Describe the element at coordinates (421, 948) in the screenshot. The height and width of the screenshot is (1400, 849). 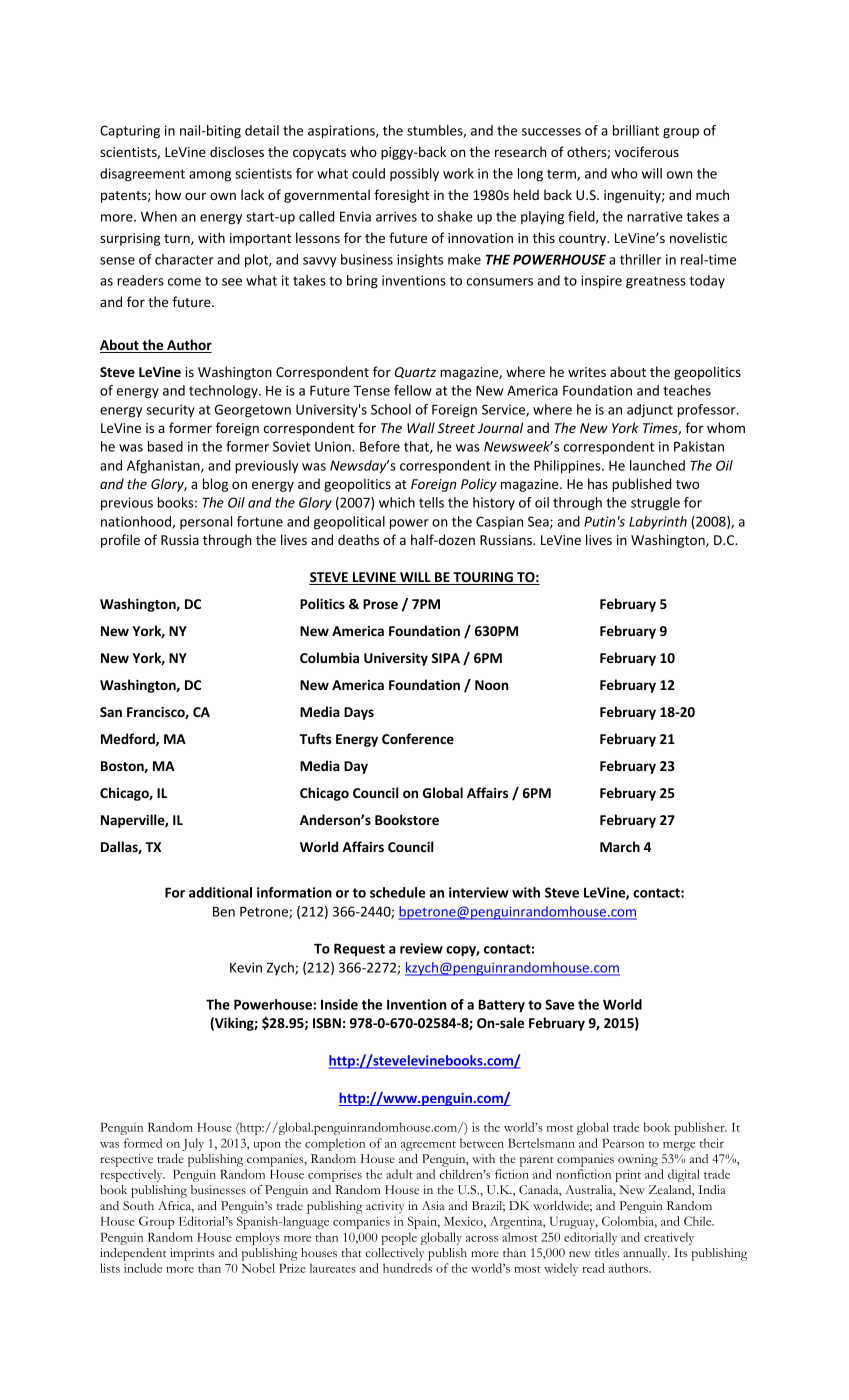
I see `review` at that location.
